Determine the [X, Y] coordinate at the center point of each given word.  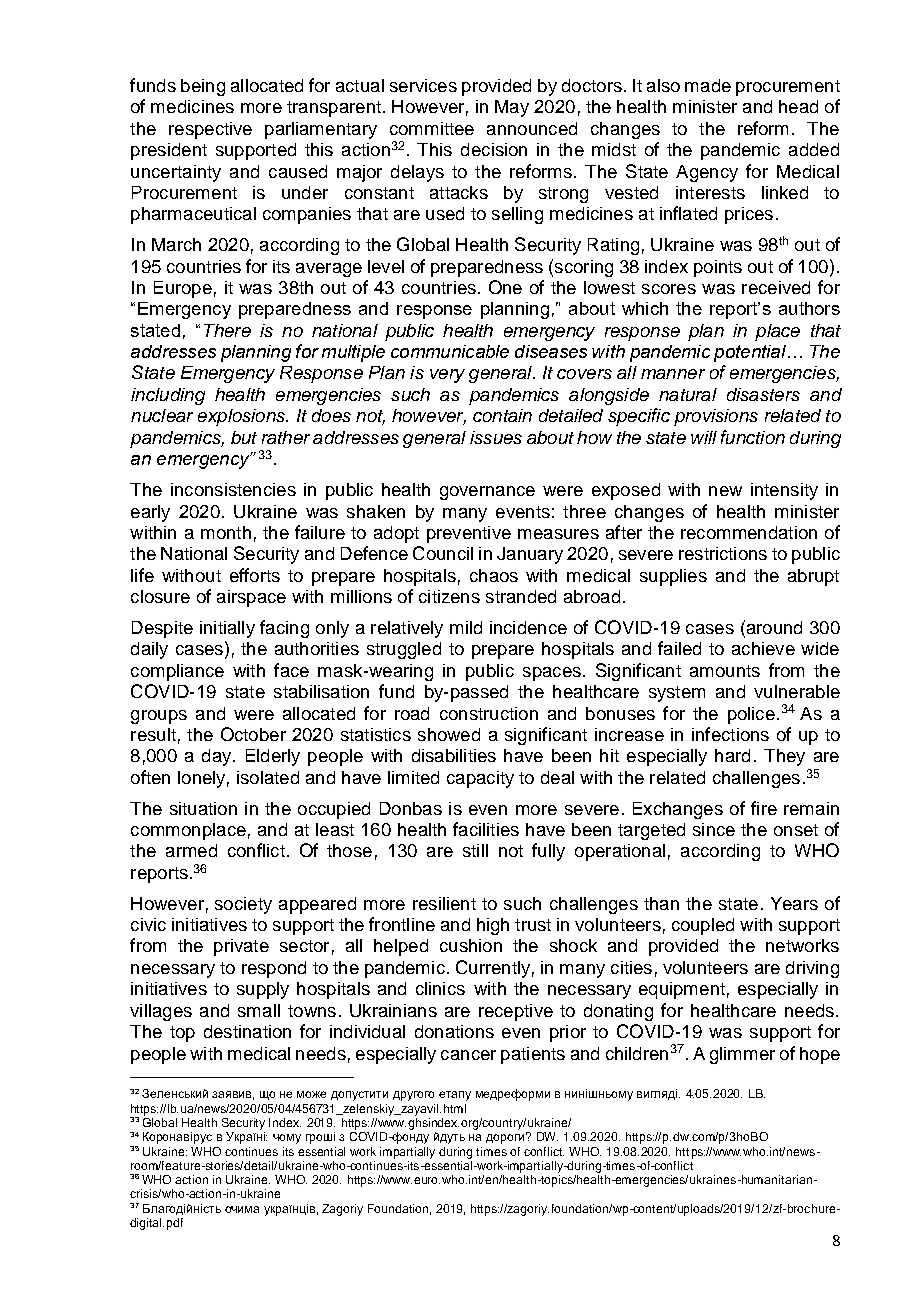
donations [454, 1031]
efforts [255, 575]
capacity [480, 779]
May [512, 108]
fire [764, 808]
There [227, 330]
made [708, 85]
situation [203, 808]
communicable [450, 351]
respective [210, 130]
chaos [494, 575]
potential [750, 353]
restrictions [723, 553]
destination [247, 1031]
